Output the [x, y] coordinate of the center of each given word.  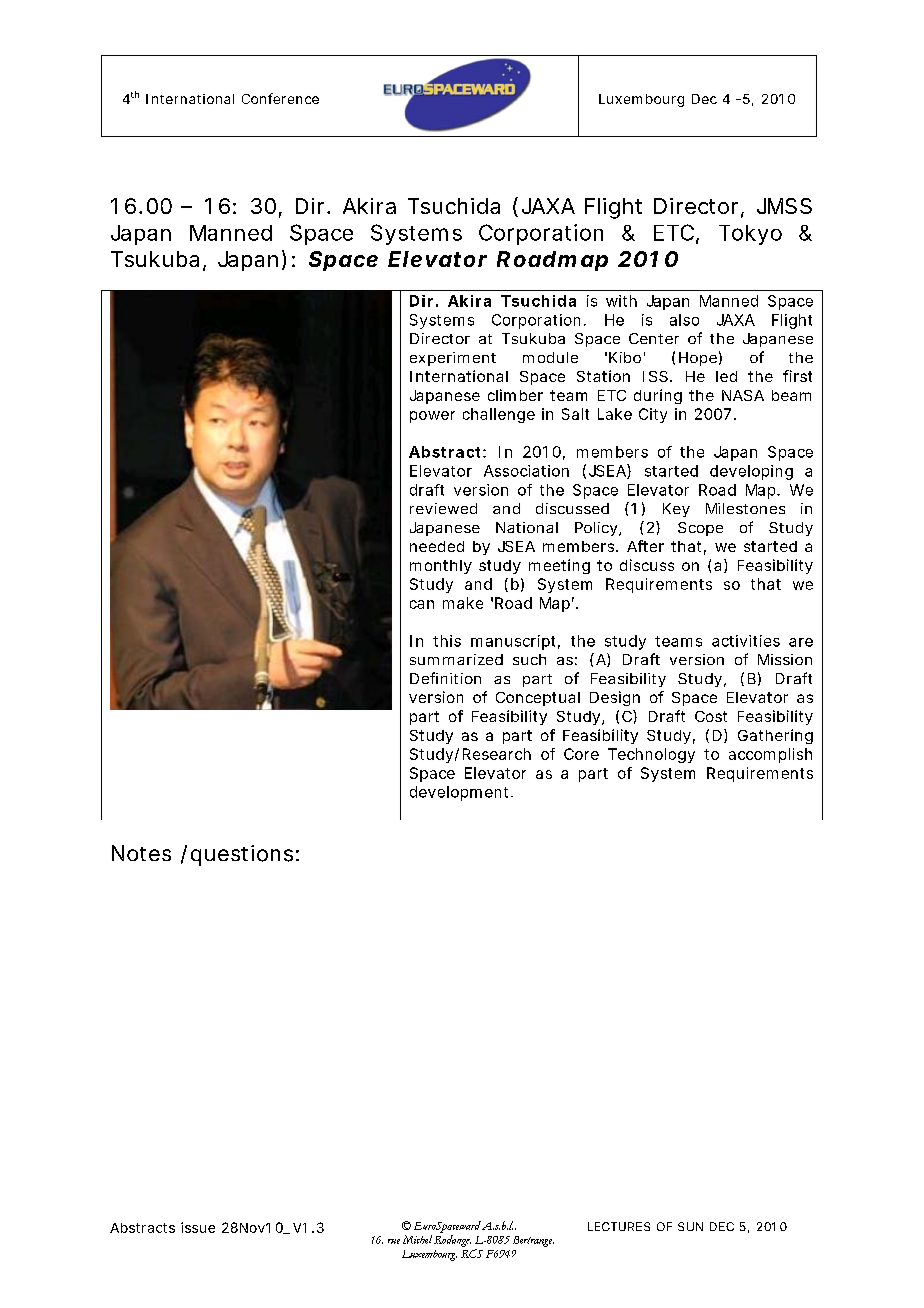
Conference [280, 98]
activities [746, 641]
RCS [472, 1253]
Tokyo [750, 235]
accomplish [770, 755]
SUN [690, 1226]
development [461, 793]
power [432, 417]
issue [198, 1227]
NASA [743, 395]
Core [581, 754]
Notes [141, 853]
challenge [499, 415]
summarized [456, 659]
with [621, 301]
